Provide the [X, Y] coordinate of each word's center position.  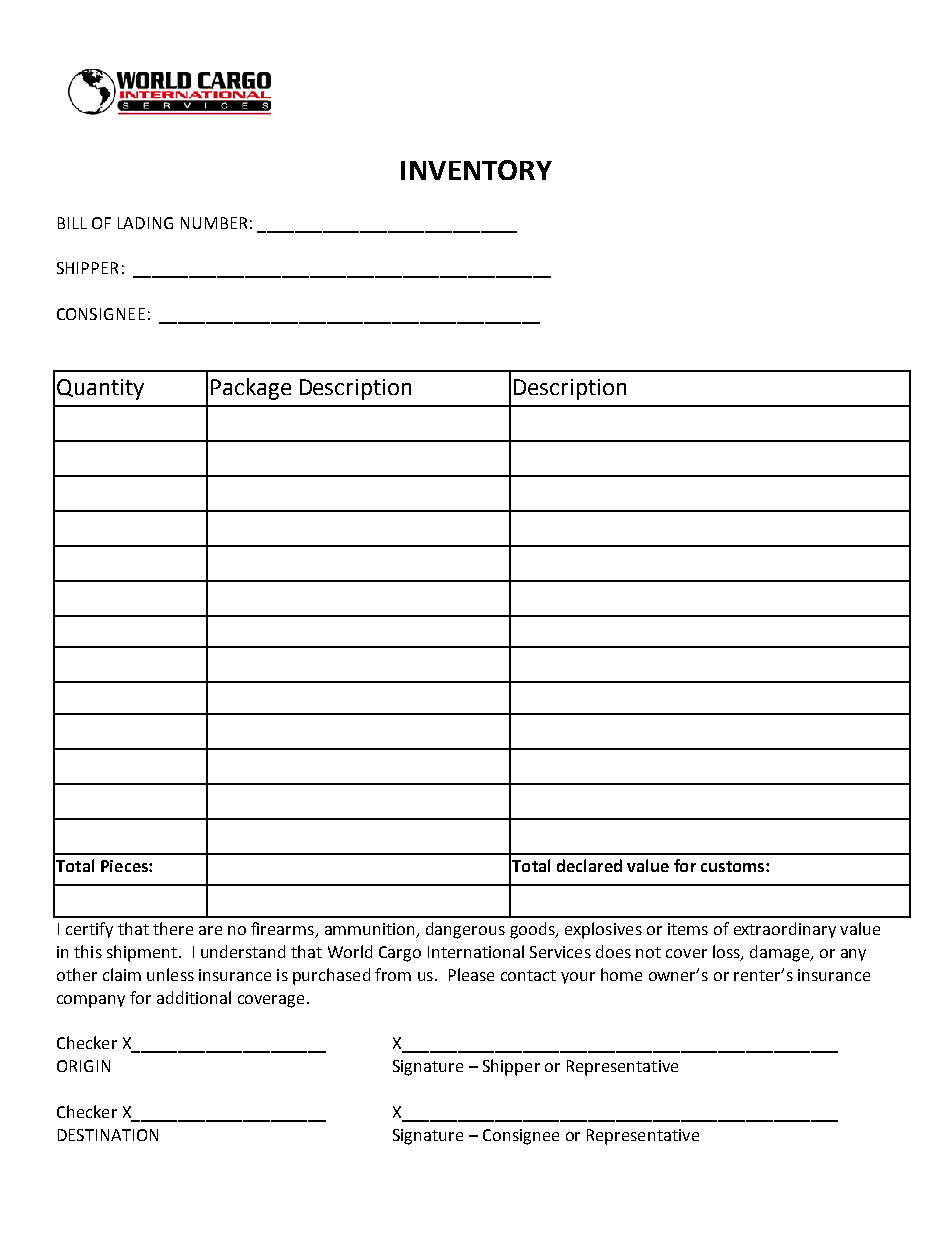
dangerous [465, 930]
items [688, 929]
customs [734, 866]
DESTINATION [108, 1135]
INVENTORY [476, 170]
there [173, 928]
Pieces [125, 866]
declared [589, 865]
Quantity [100, 389]
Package [251, 389]
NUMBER [214, 223]
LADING [145, 223]
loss [727, 953]
